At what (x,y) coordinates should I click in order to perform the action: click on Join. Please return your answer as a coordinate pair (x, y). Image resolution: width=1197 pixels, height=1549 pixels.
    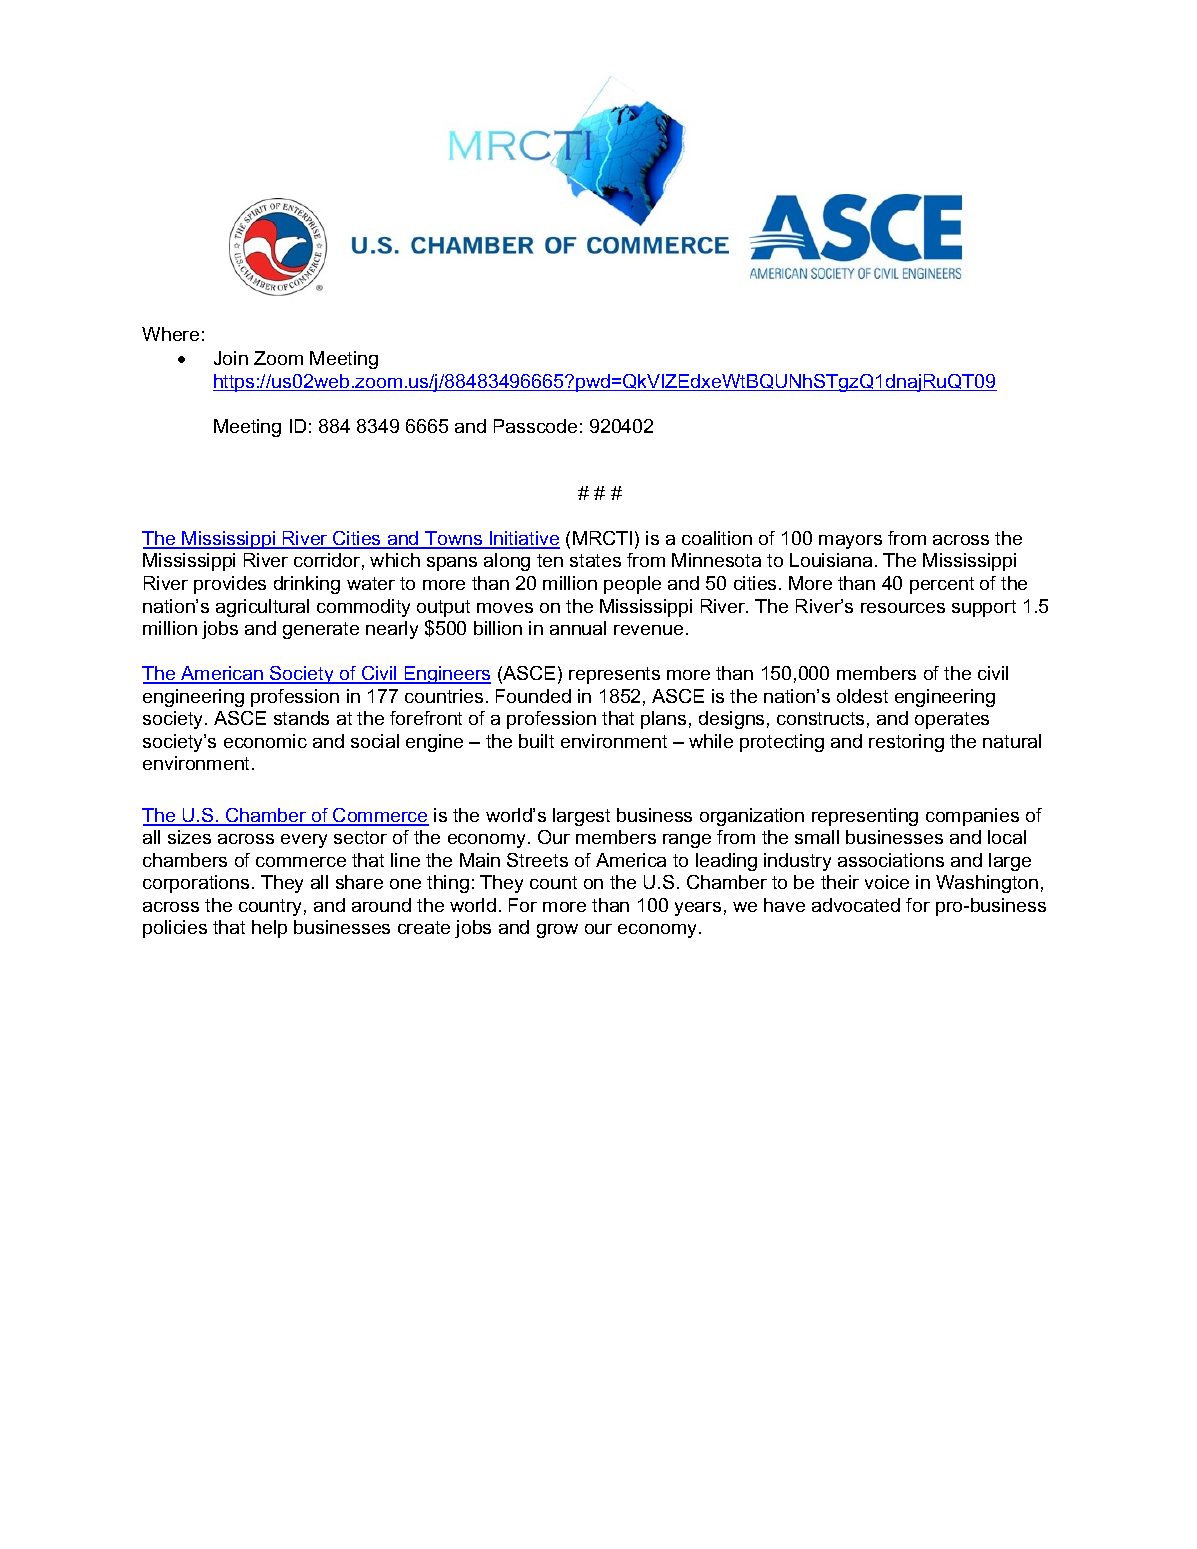
    Looking at the image, I should click on (231, 358).
